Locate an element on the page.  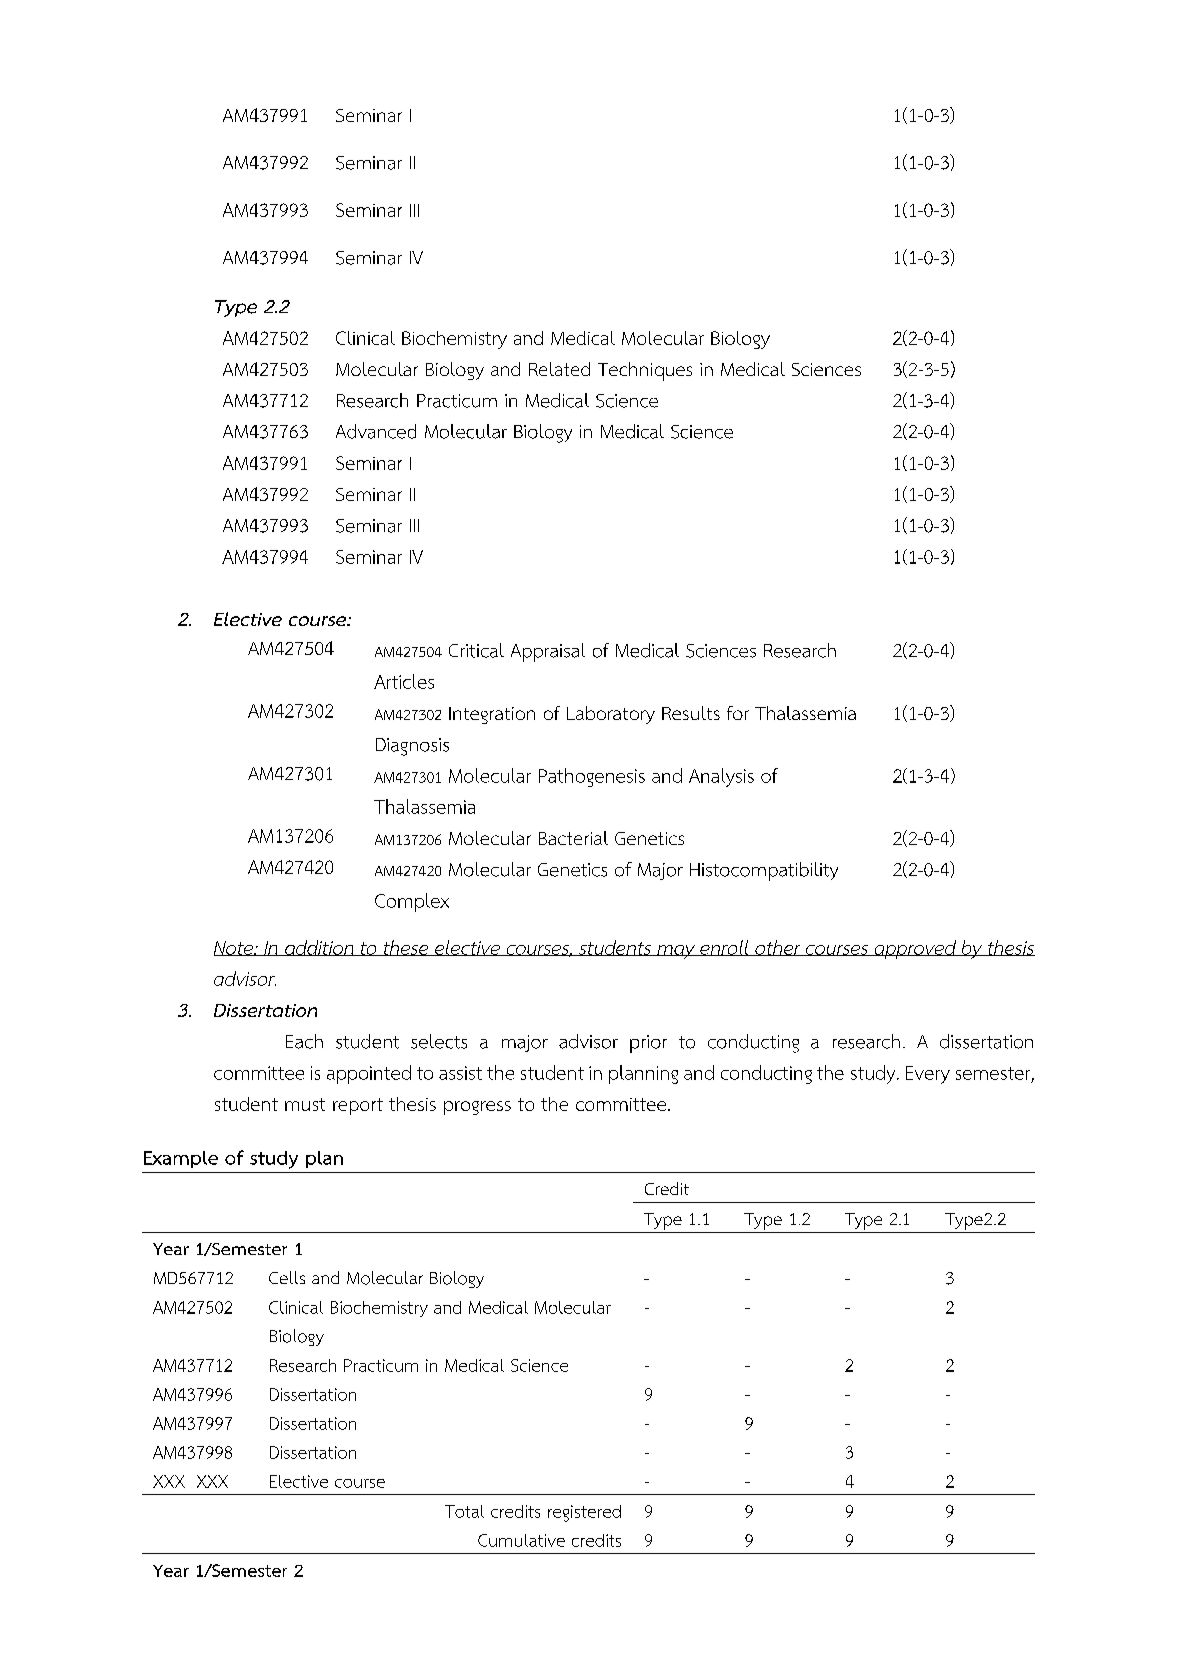
Bacterial is located at coordinates (573, 838).
